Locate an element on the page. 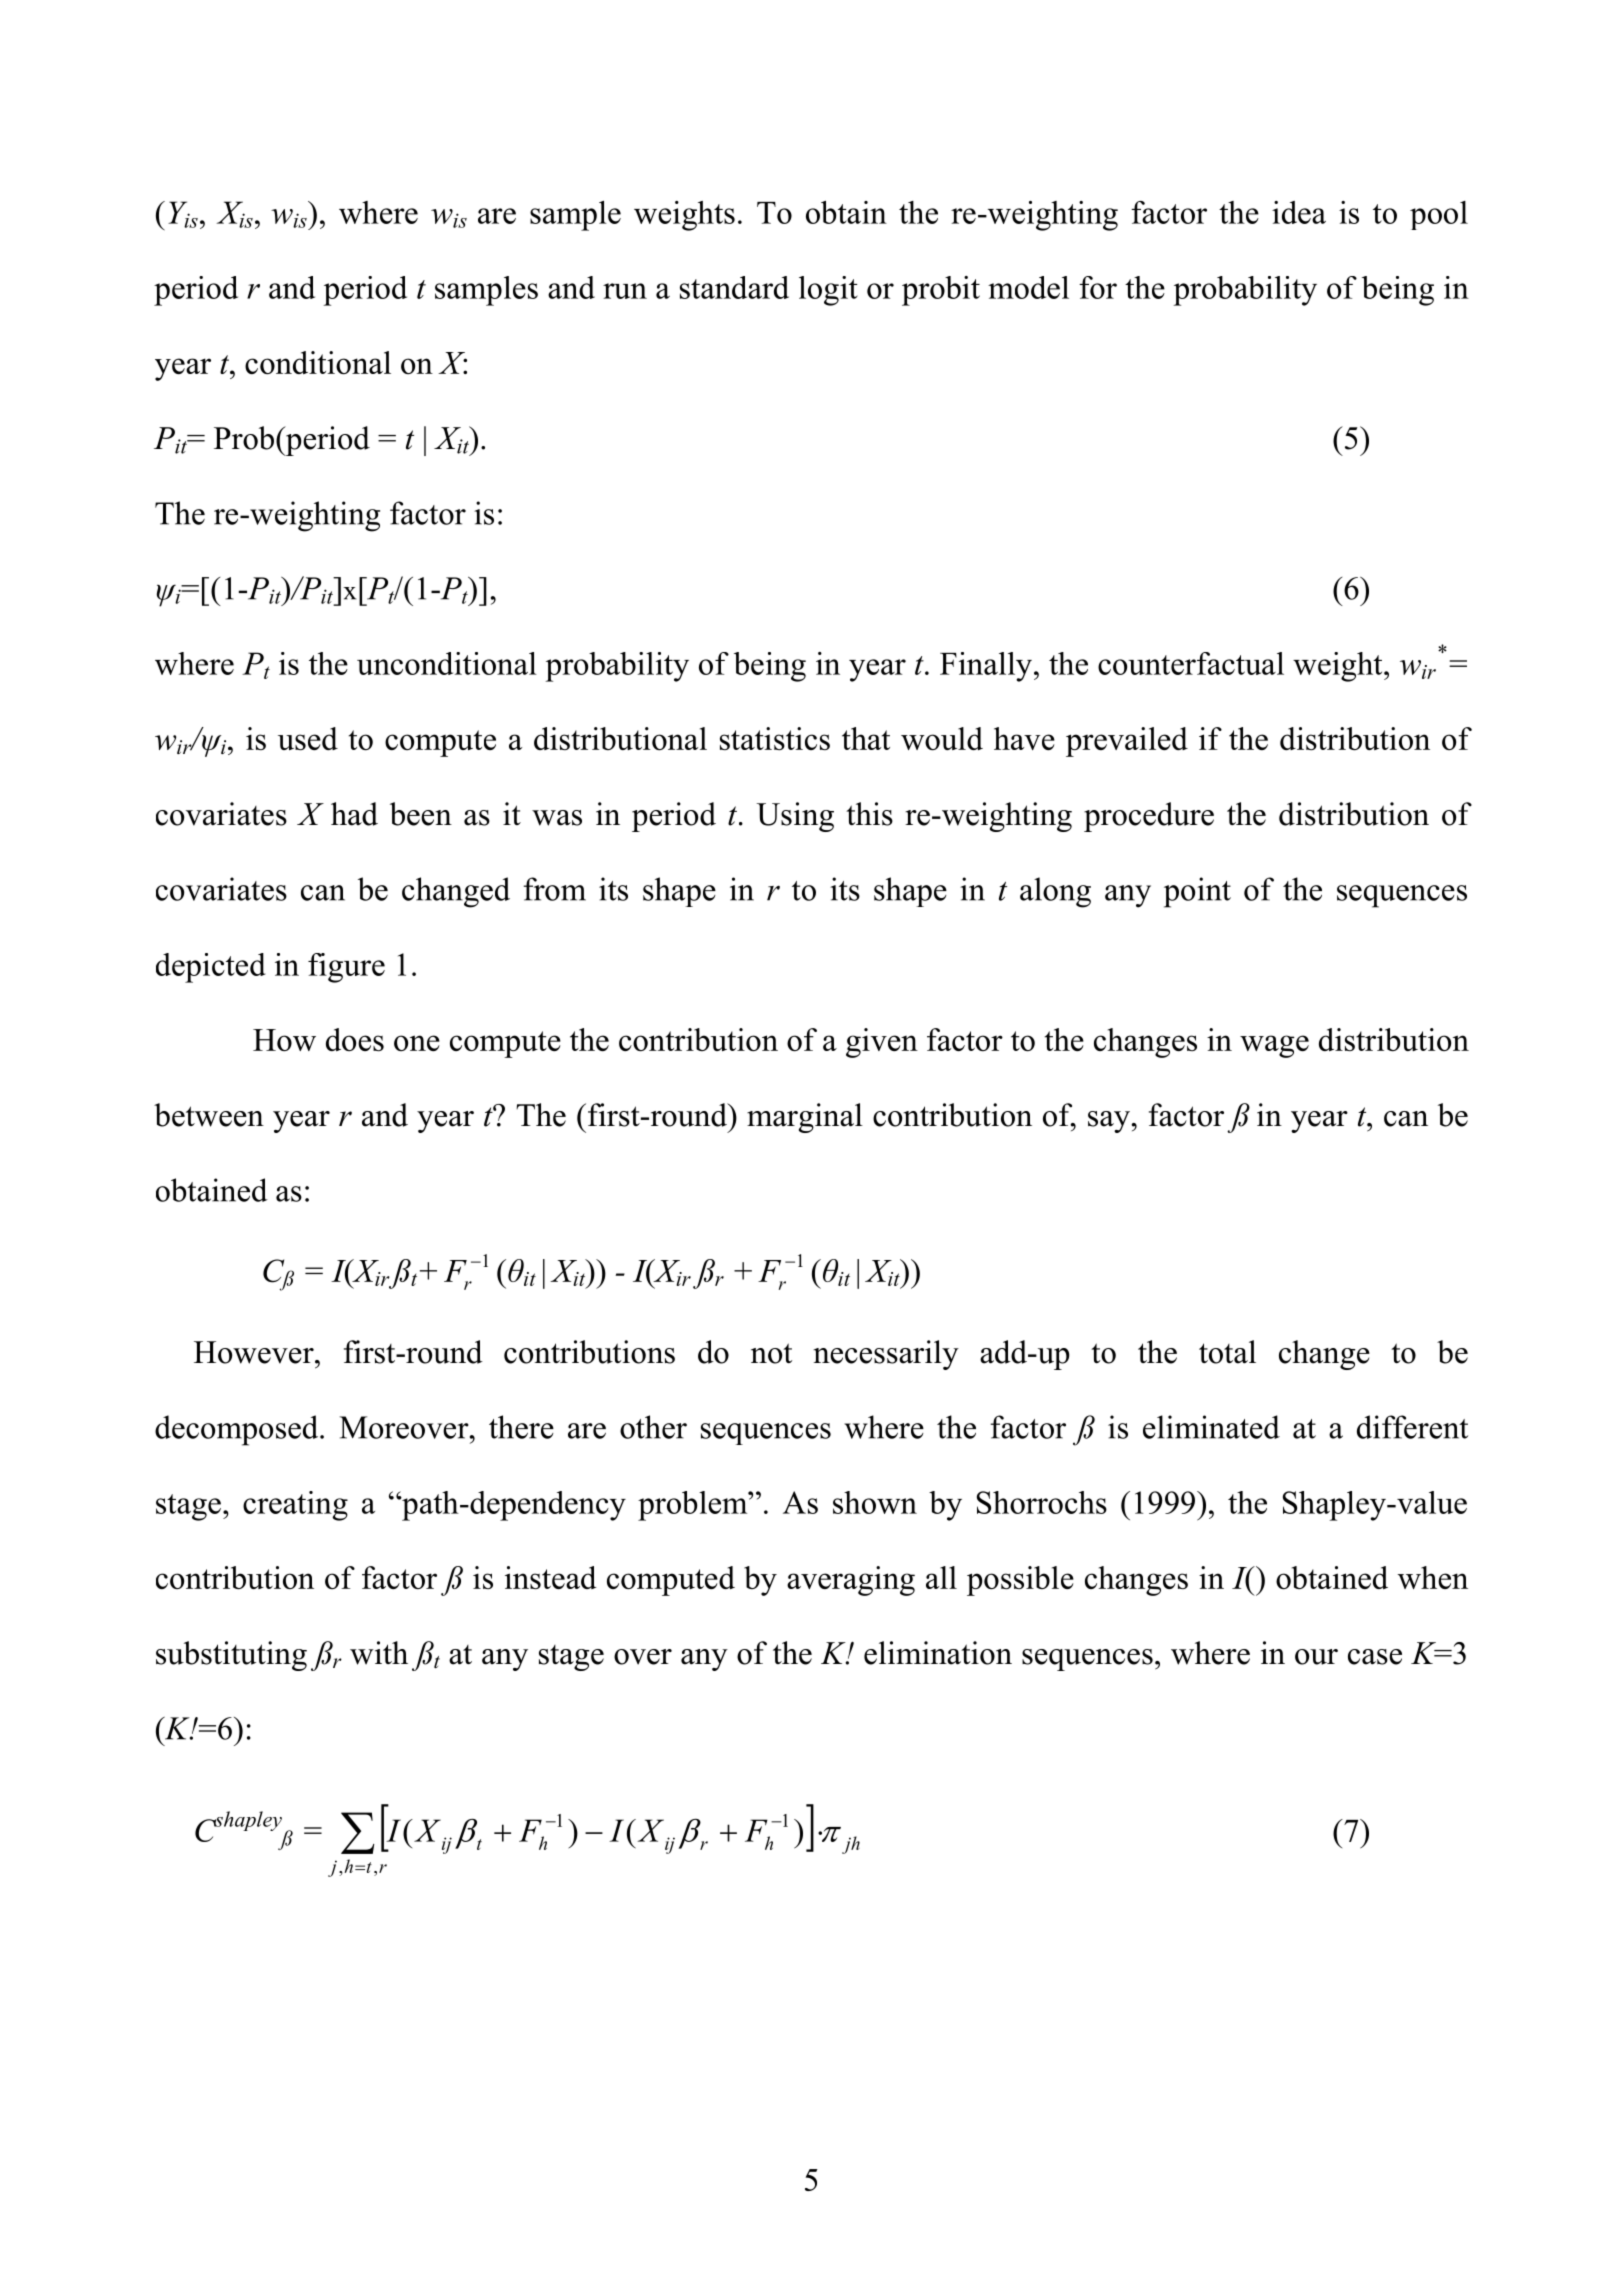 This page has width=1622, height=2295. that is located at coordinates (866, 738).
